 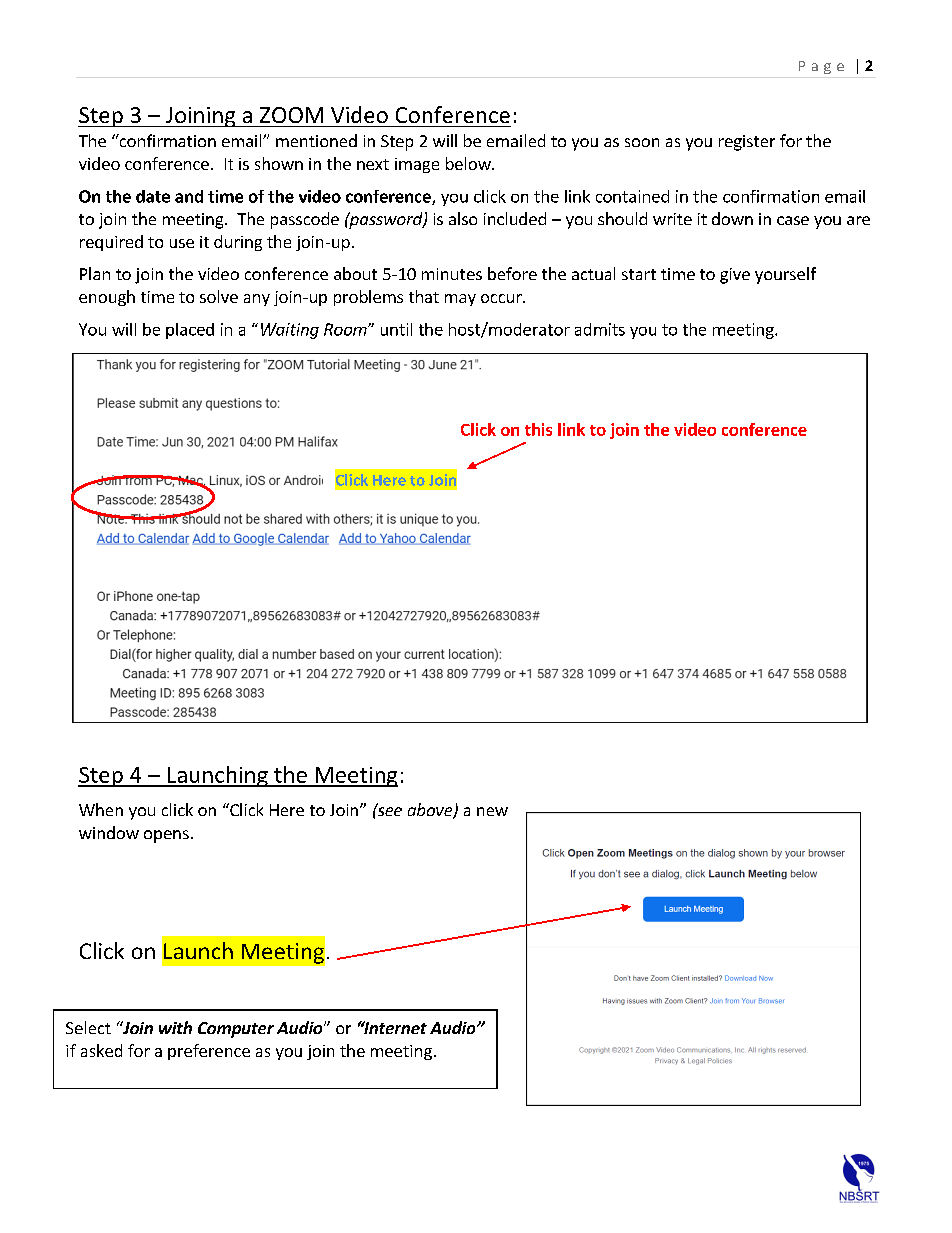 I want to click on and, so click(x=189, y=196).
